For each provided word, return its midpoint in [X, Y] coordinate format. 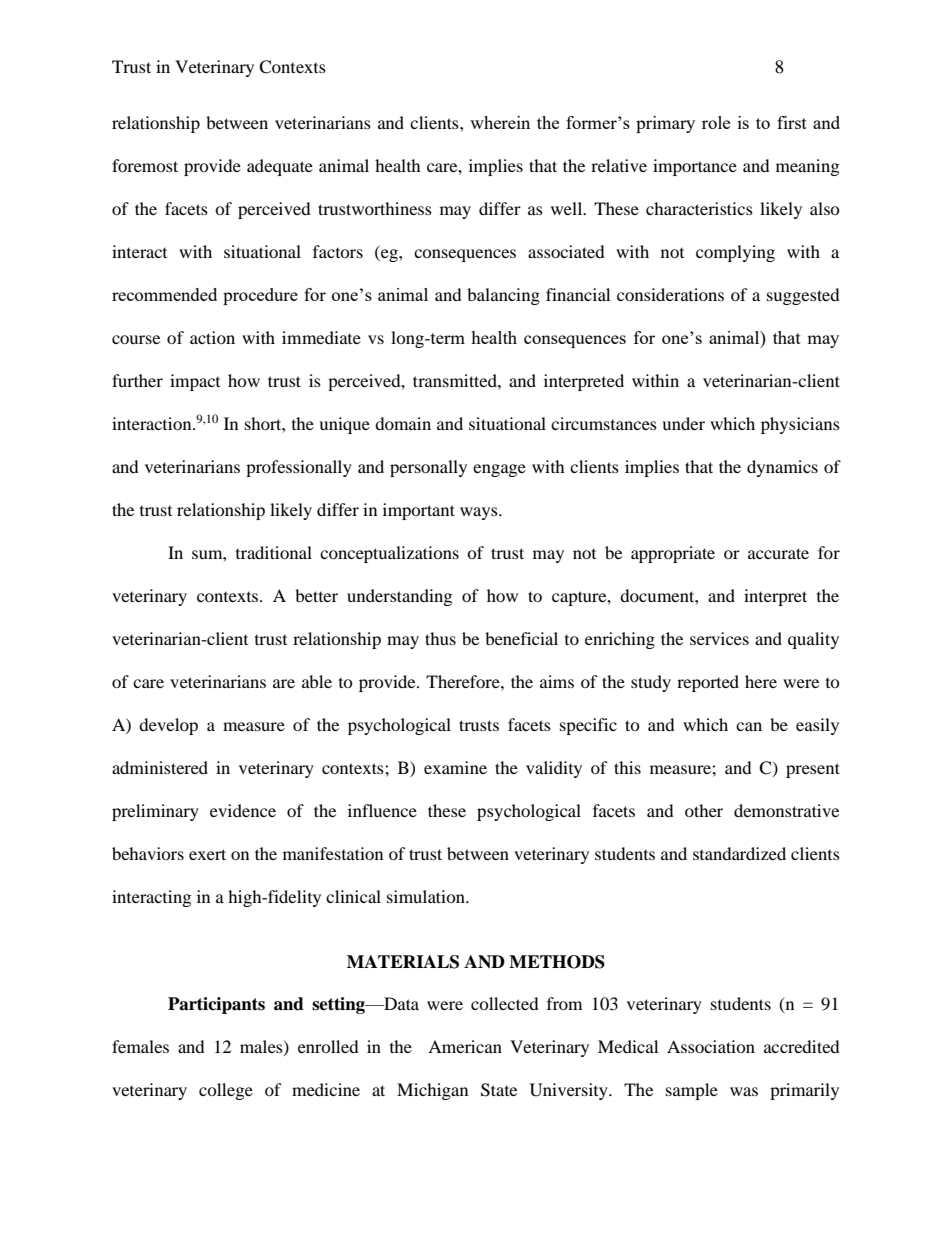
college [226, 1091]
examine [455, 767]
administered [160, 767]
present [813, 770]
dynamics [782, 468]
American [465, 1046]
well [568, 208]
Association [711, 1046]
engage [499, 470]
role [716, 122]
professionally [299, 468]
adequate [280, 167]
